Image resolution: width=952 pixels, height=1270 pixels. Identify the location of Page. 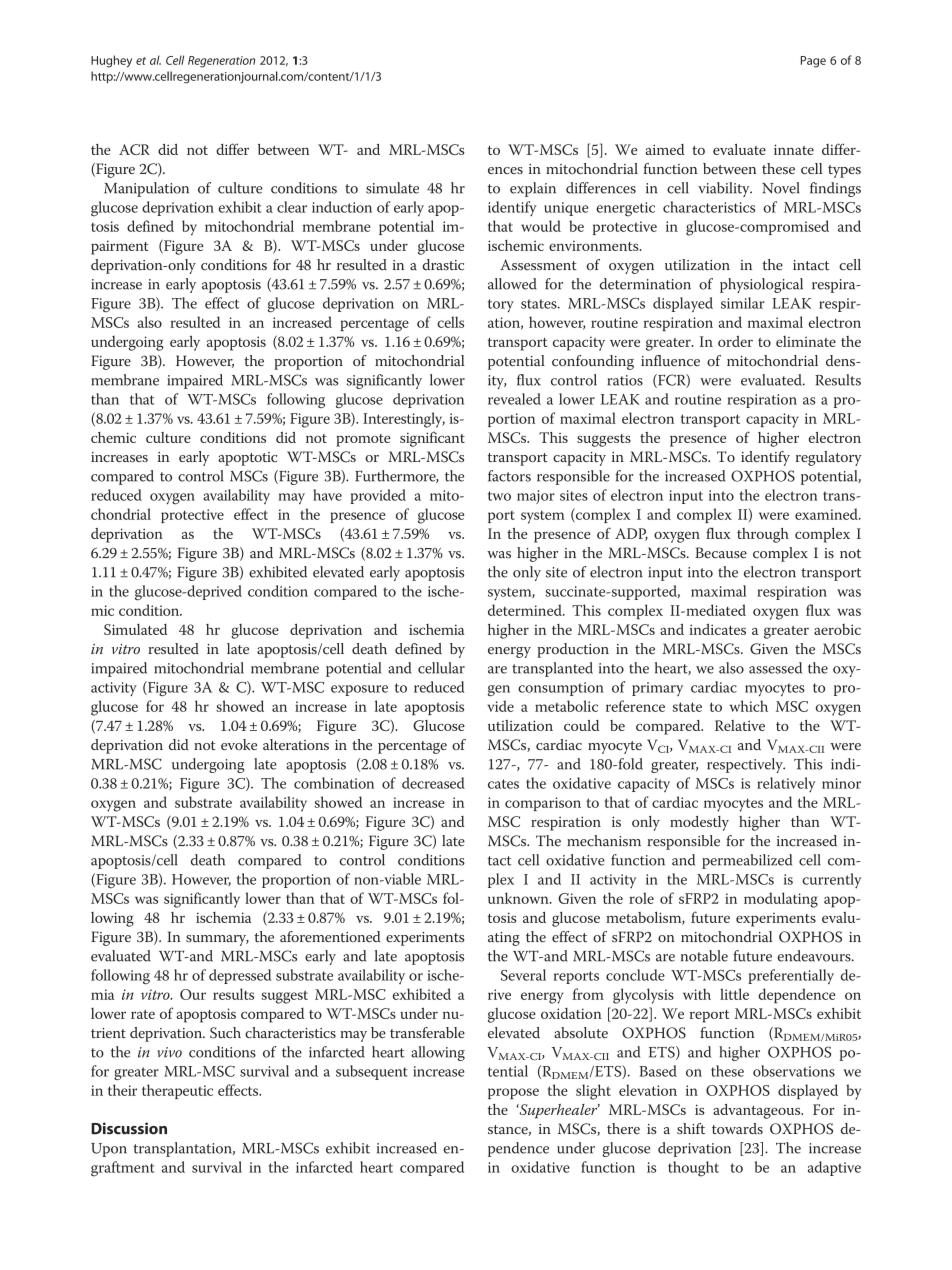
(813, 62).
